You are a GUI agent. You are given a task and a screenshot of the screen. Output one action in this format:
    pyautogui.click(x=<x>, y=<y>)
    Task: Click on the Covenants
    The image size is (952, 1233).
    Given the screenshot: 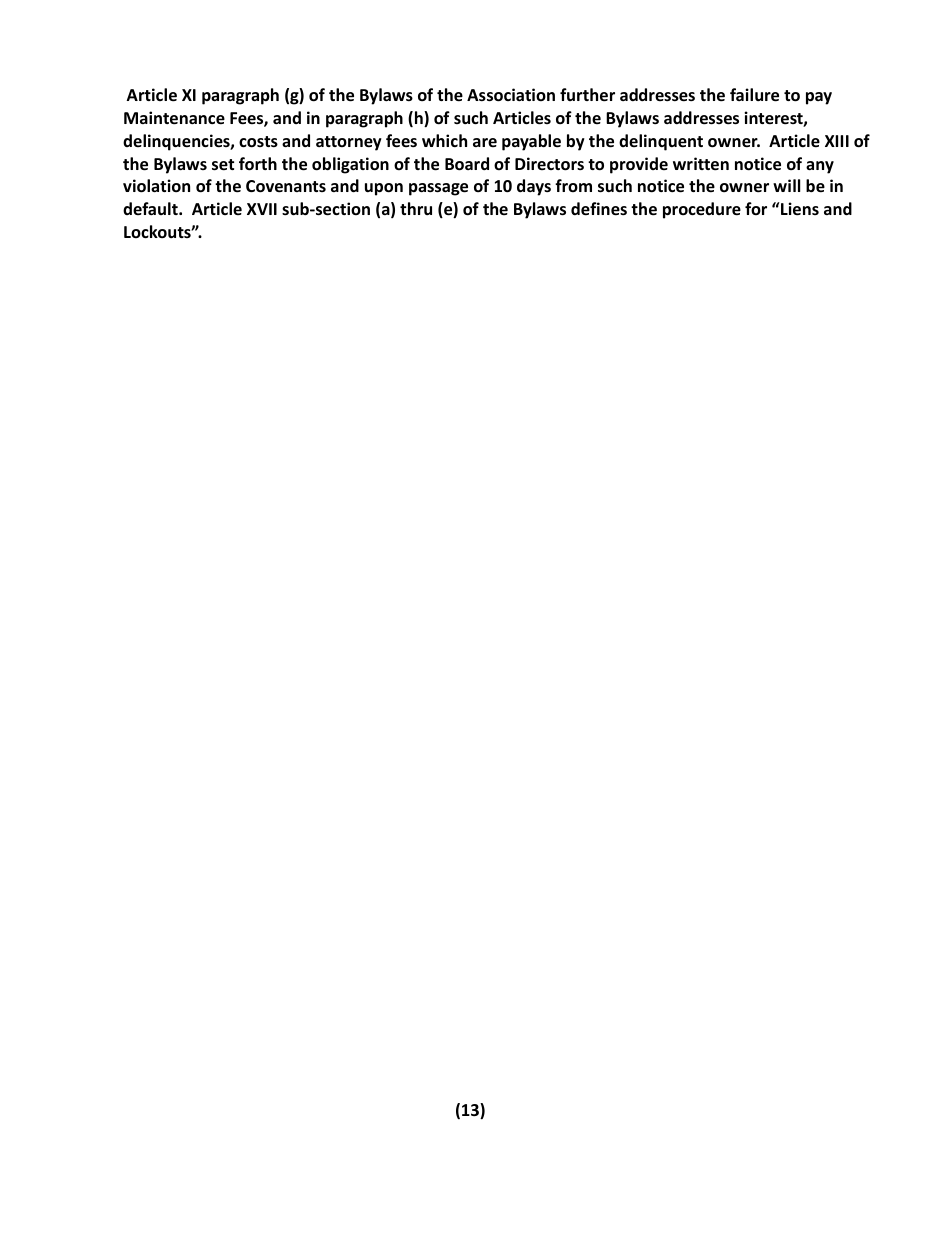 What is the action you would take?
    pyautogui.click(x=286, y=186)
